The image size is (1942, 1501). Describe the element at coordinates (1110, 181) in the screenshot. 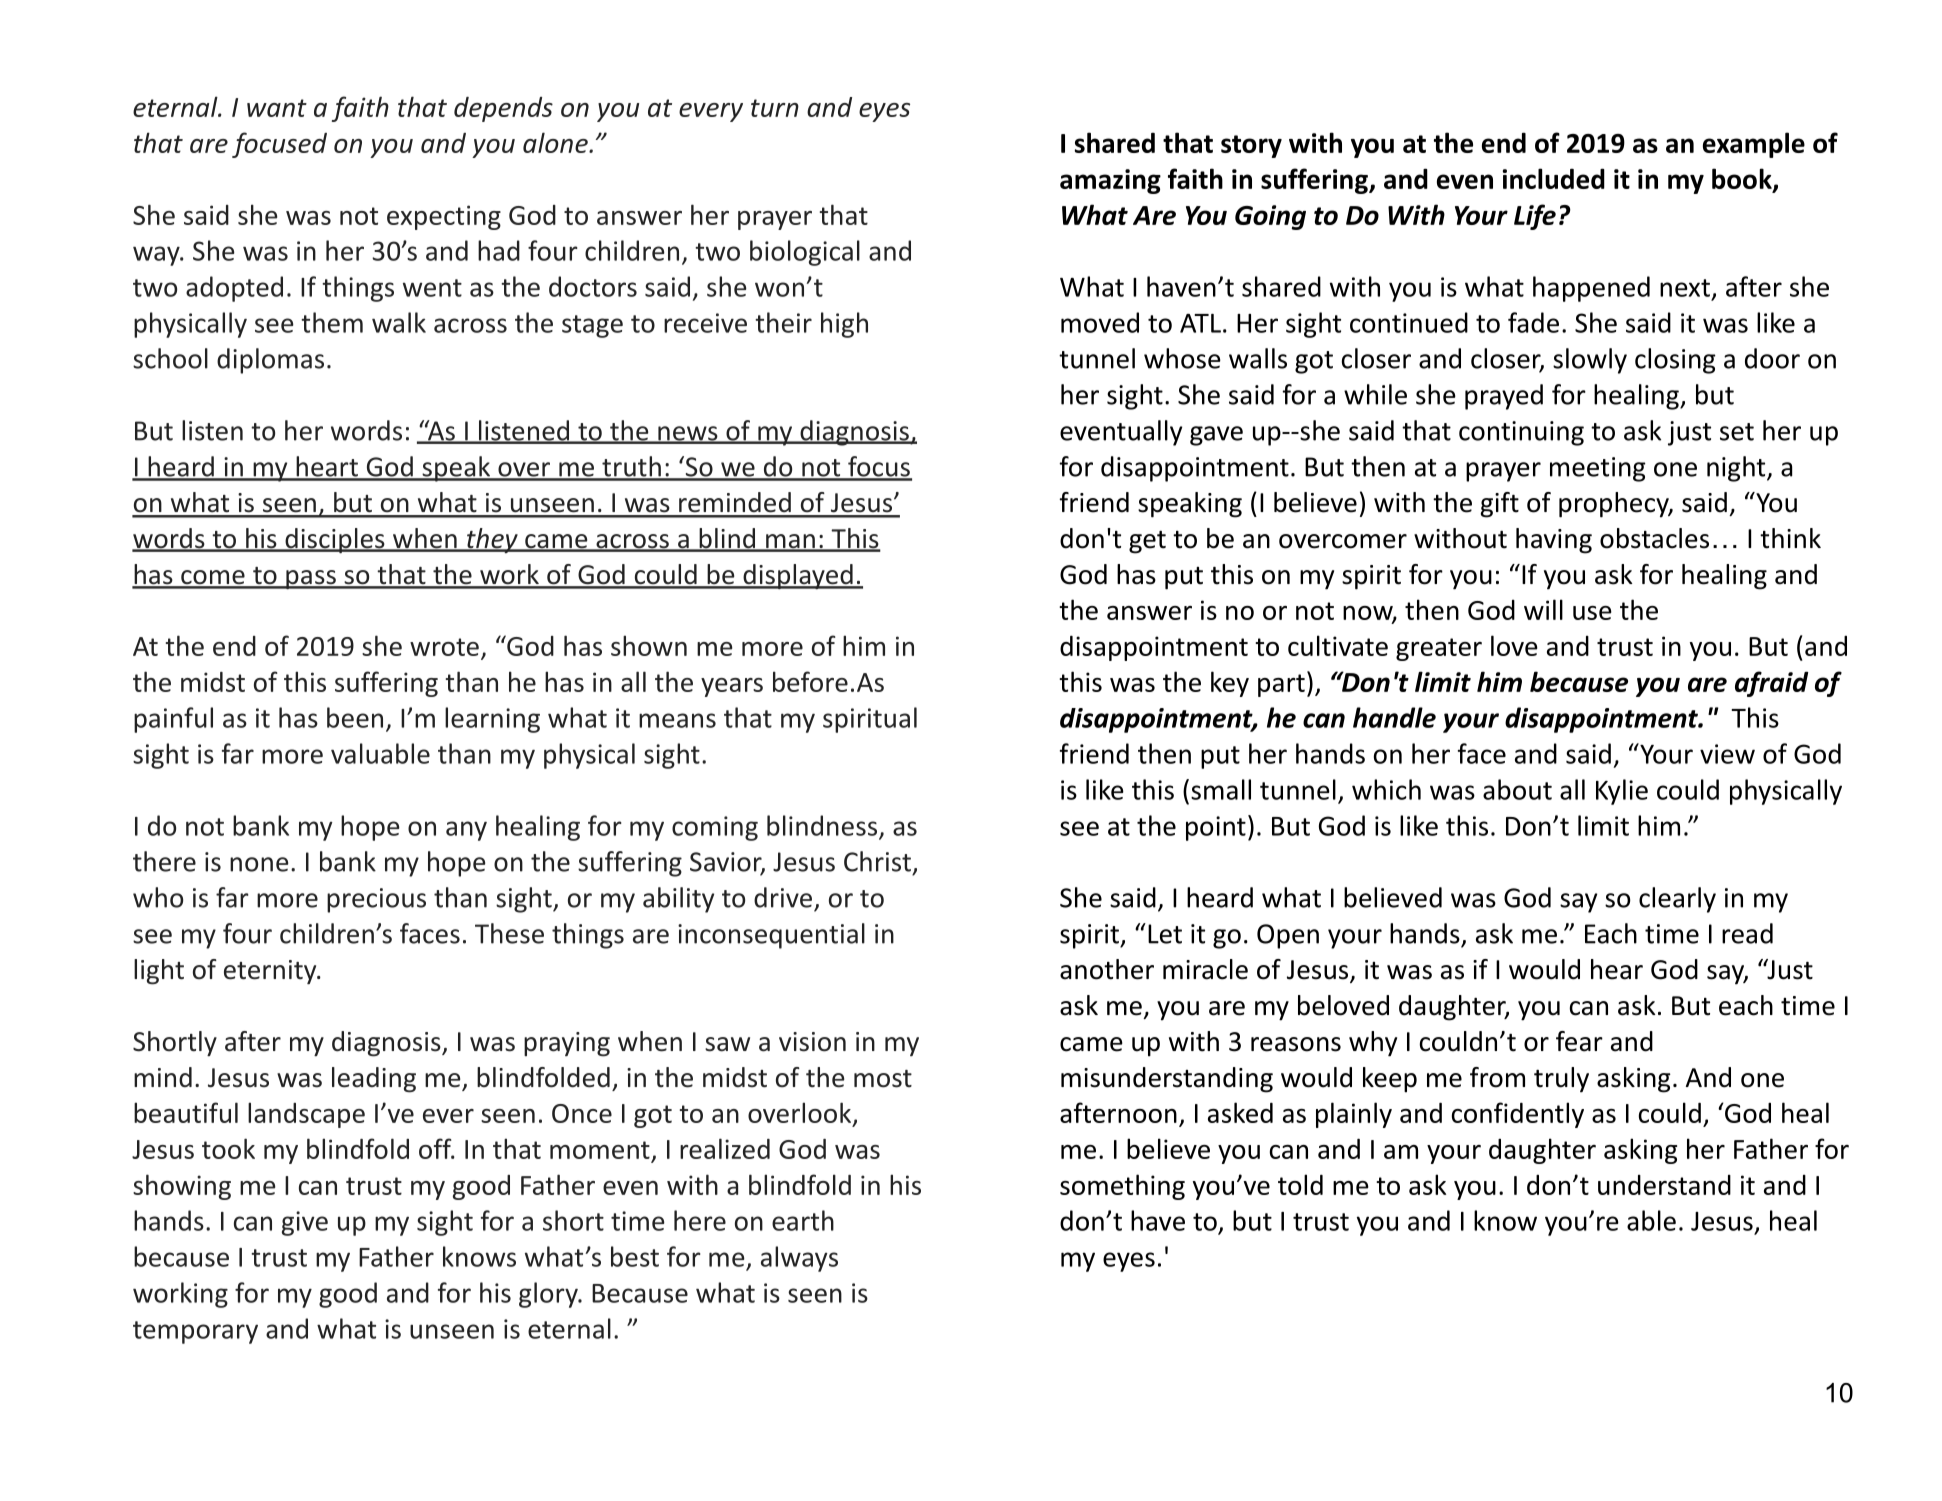

I see `amazing` at that location.
